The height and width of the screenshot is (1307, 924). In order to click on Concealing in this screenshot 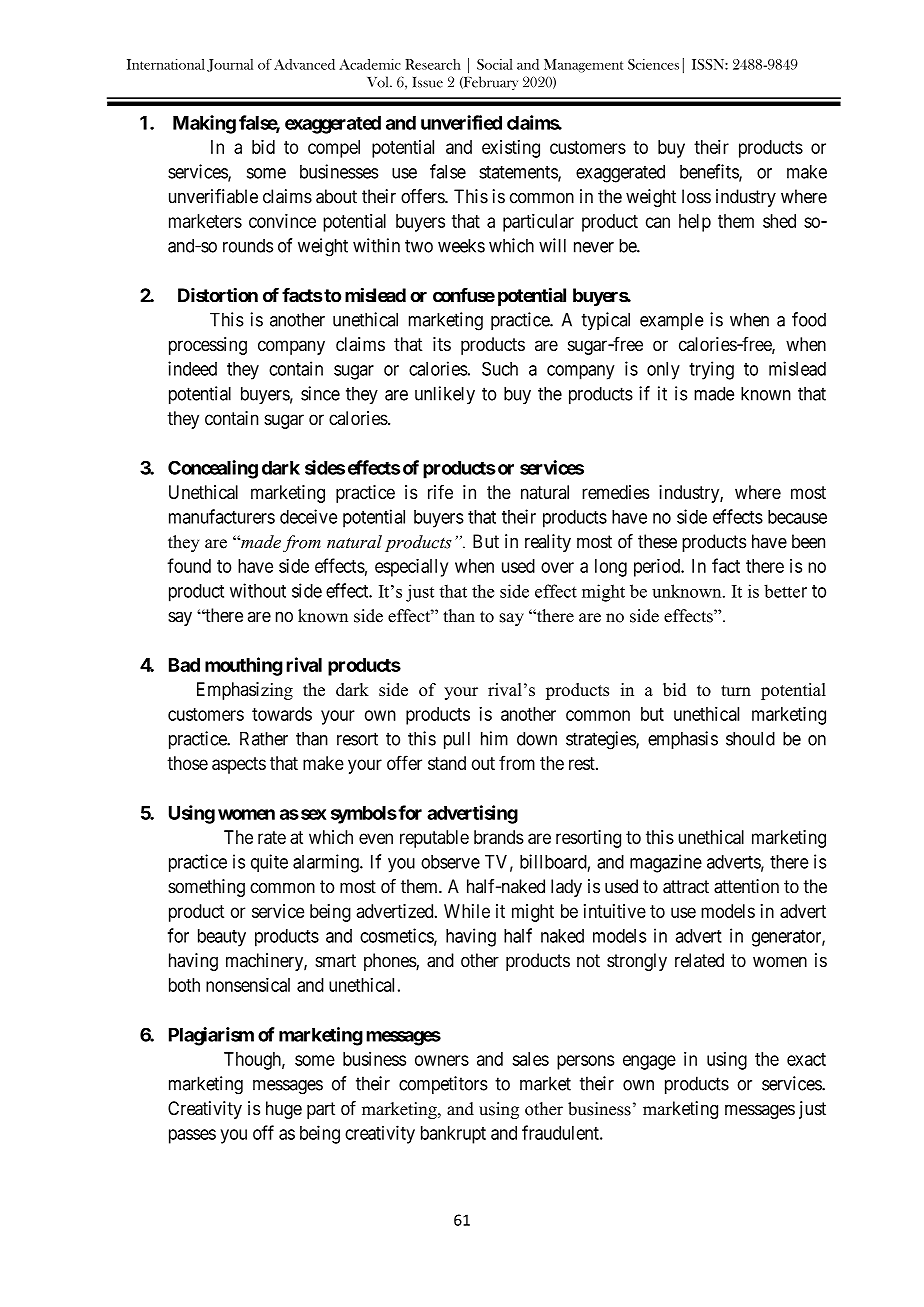, I will do `click(213, 469)`.
